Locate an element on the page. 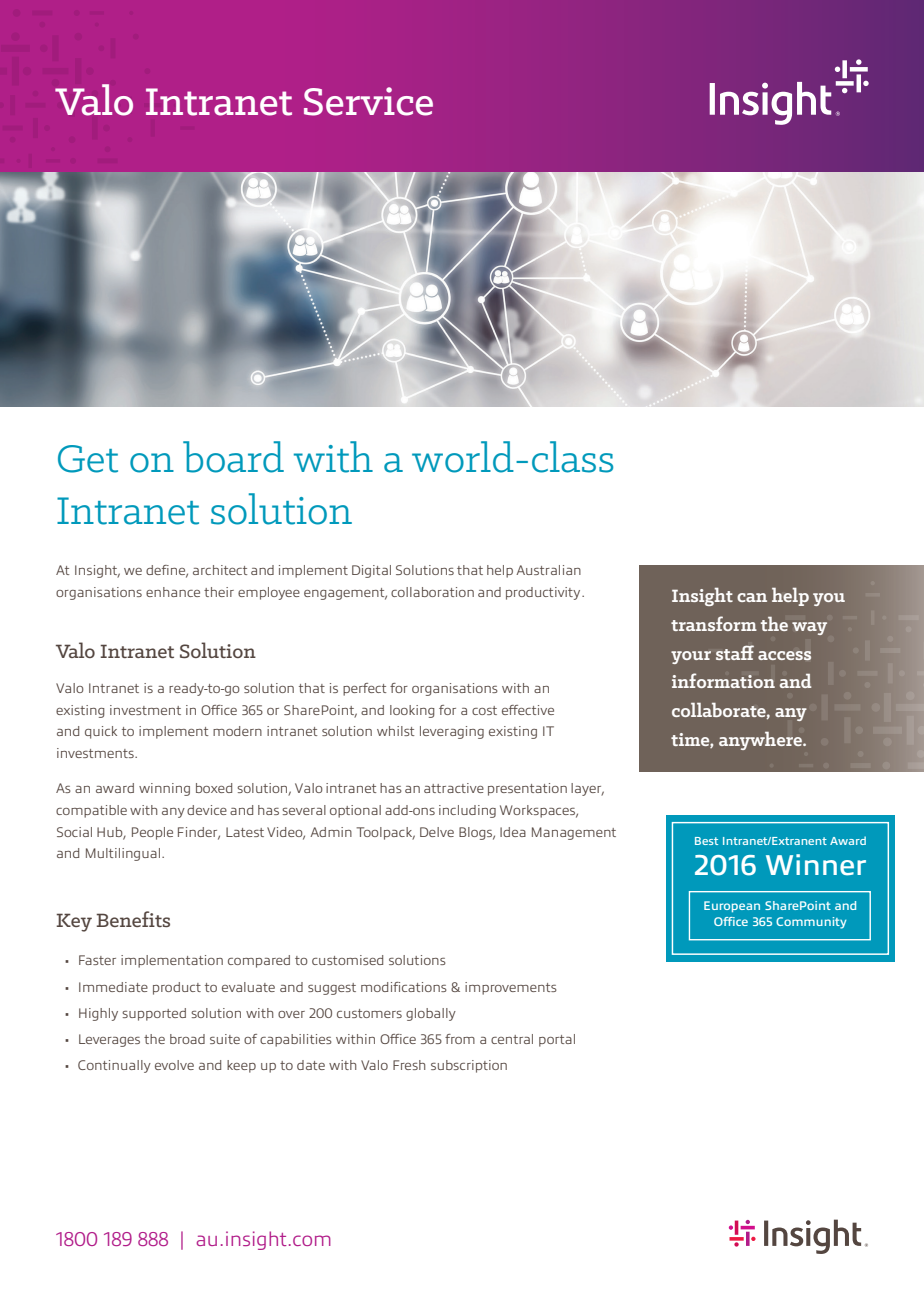 This image has width=924, height=1308. can is located at coordinates (752, 597).
